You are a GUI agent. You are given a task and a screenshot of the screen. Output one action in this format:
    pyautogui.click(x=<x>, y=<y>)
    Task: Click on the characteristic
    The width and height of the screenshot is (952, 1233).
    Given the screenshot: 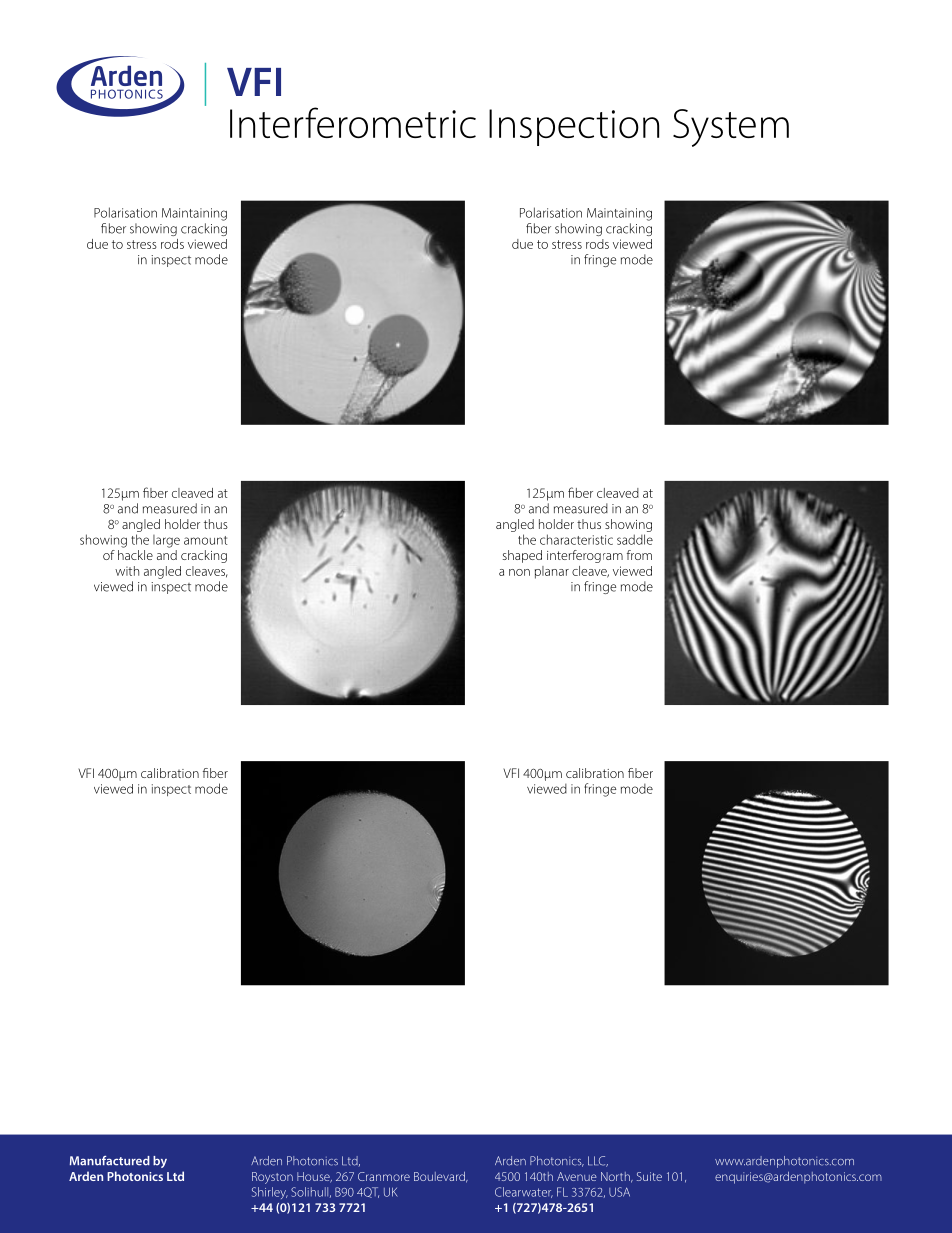 What is the action you would take?
    pyautogui.click(x=576, y=539)
